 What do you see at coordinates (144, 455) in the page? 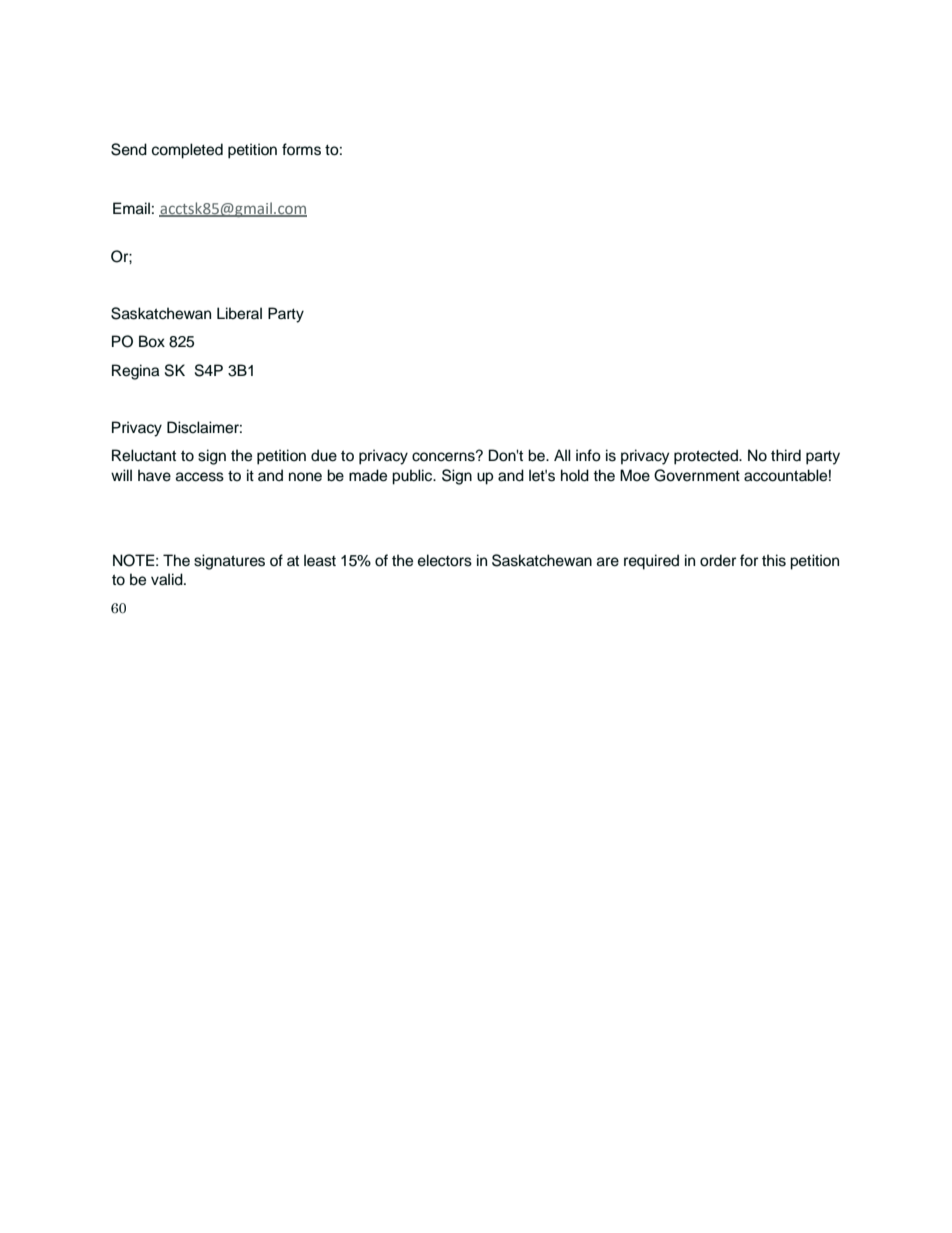
I see `Reluctant` at bounding box center [144, 455].
